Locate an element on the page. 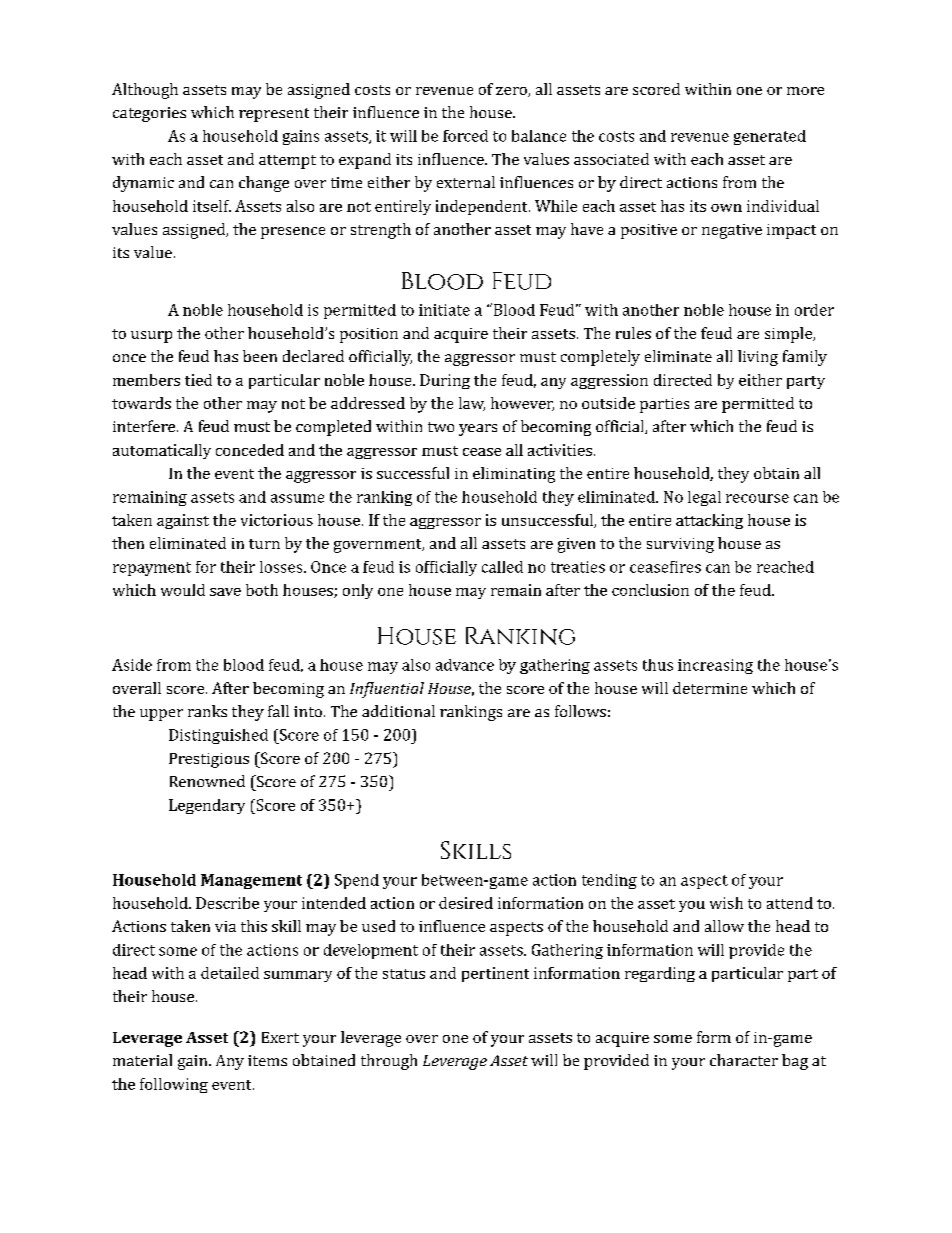  wish is located at coordinates (726, 903).
